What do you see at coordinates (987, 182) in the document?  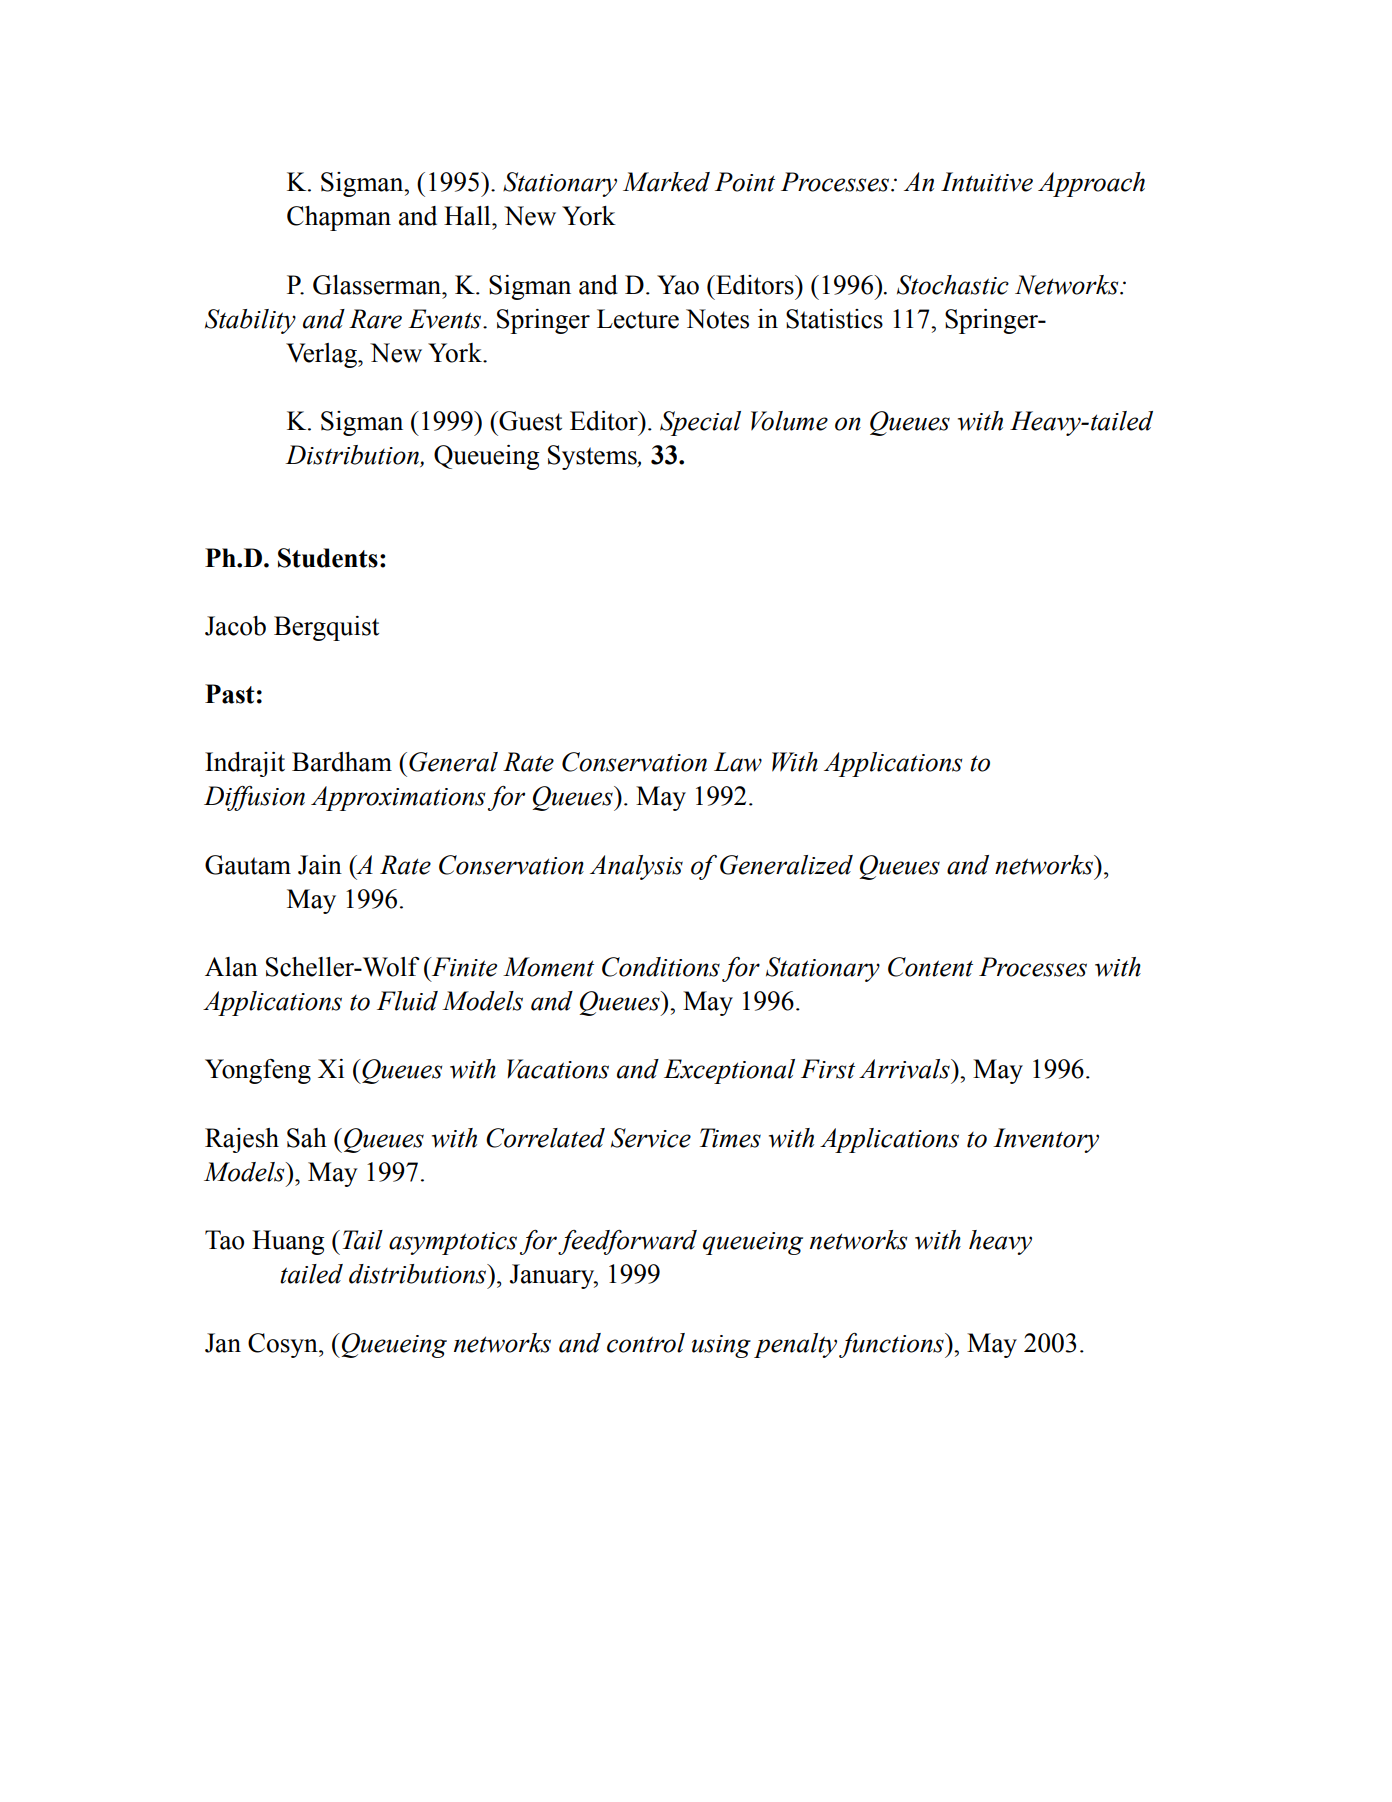 I see `Intuitive` at bounding box center [987, 182].
